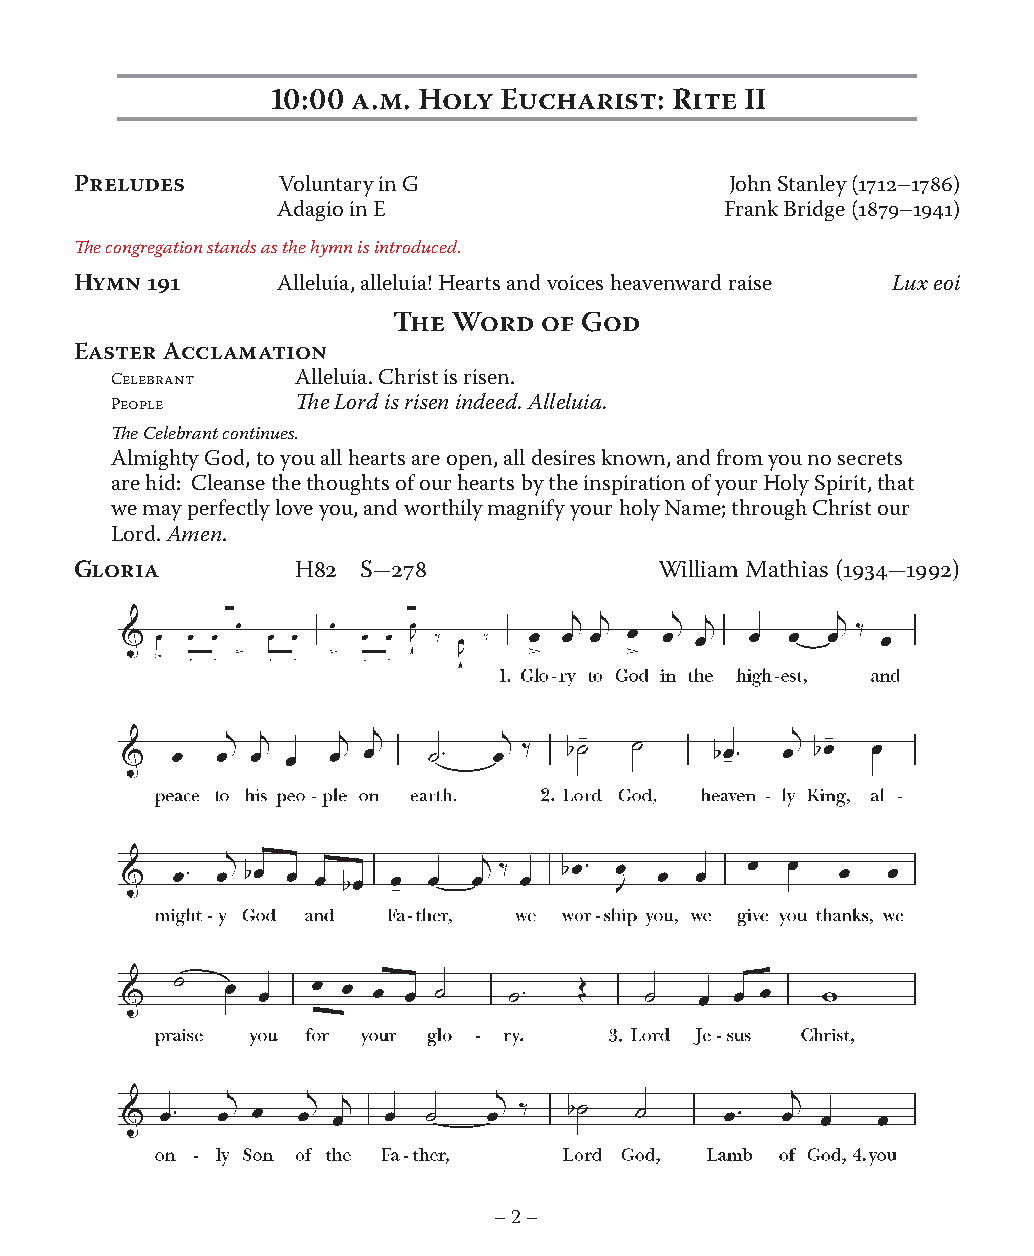  Describe the element at coordinates (417, 246) in the image. I see `introduced` at that location.
